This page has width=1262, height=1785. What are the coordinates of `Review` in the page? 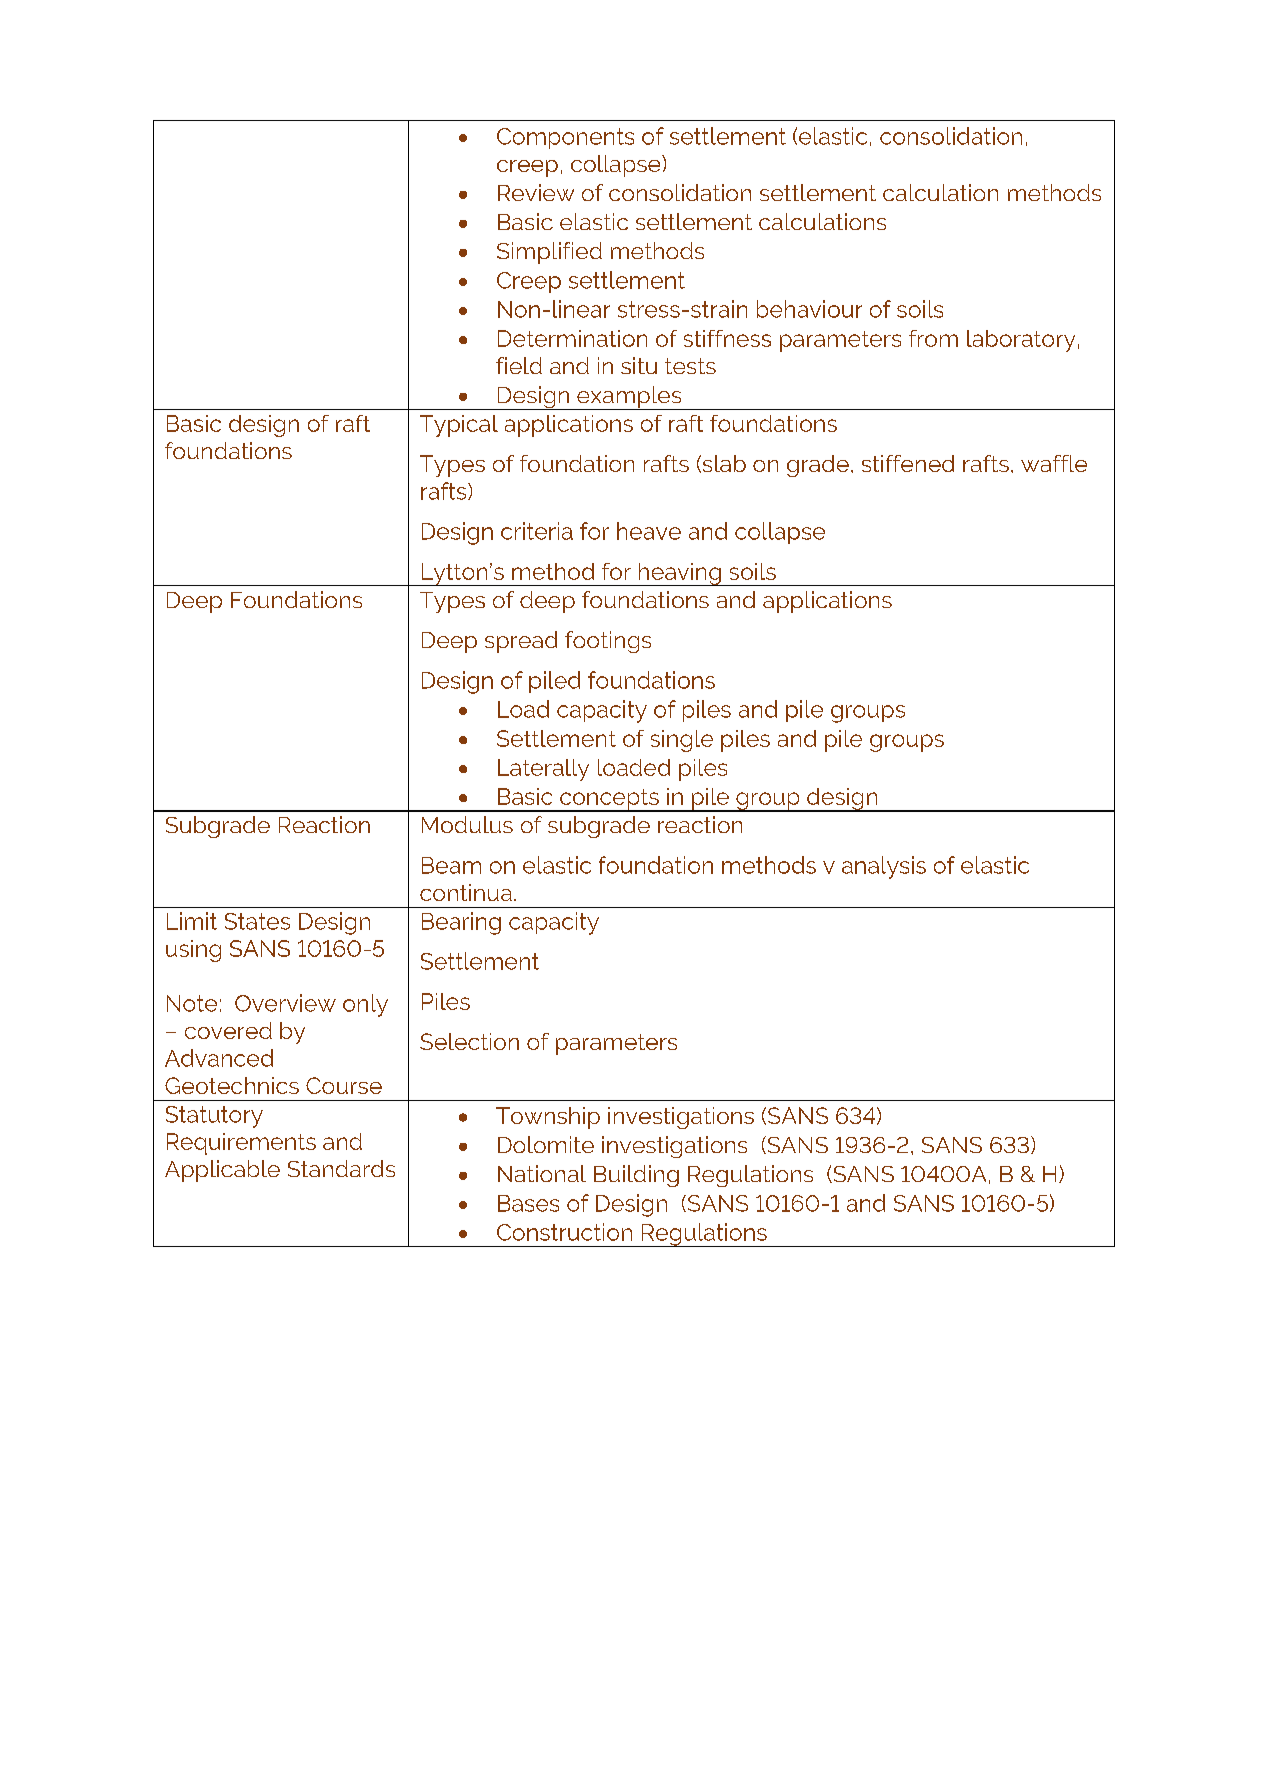 It's located at (536, 192).
